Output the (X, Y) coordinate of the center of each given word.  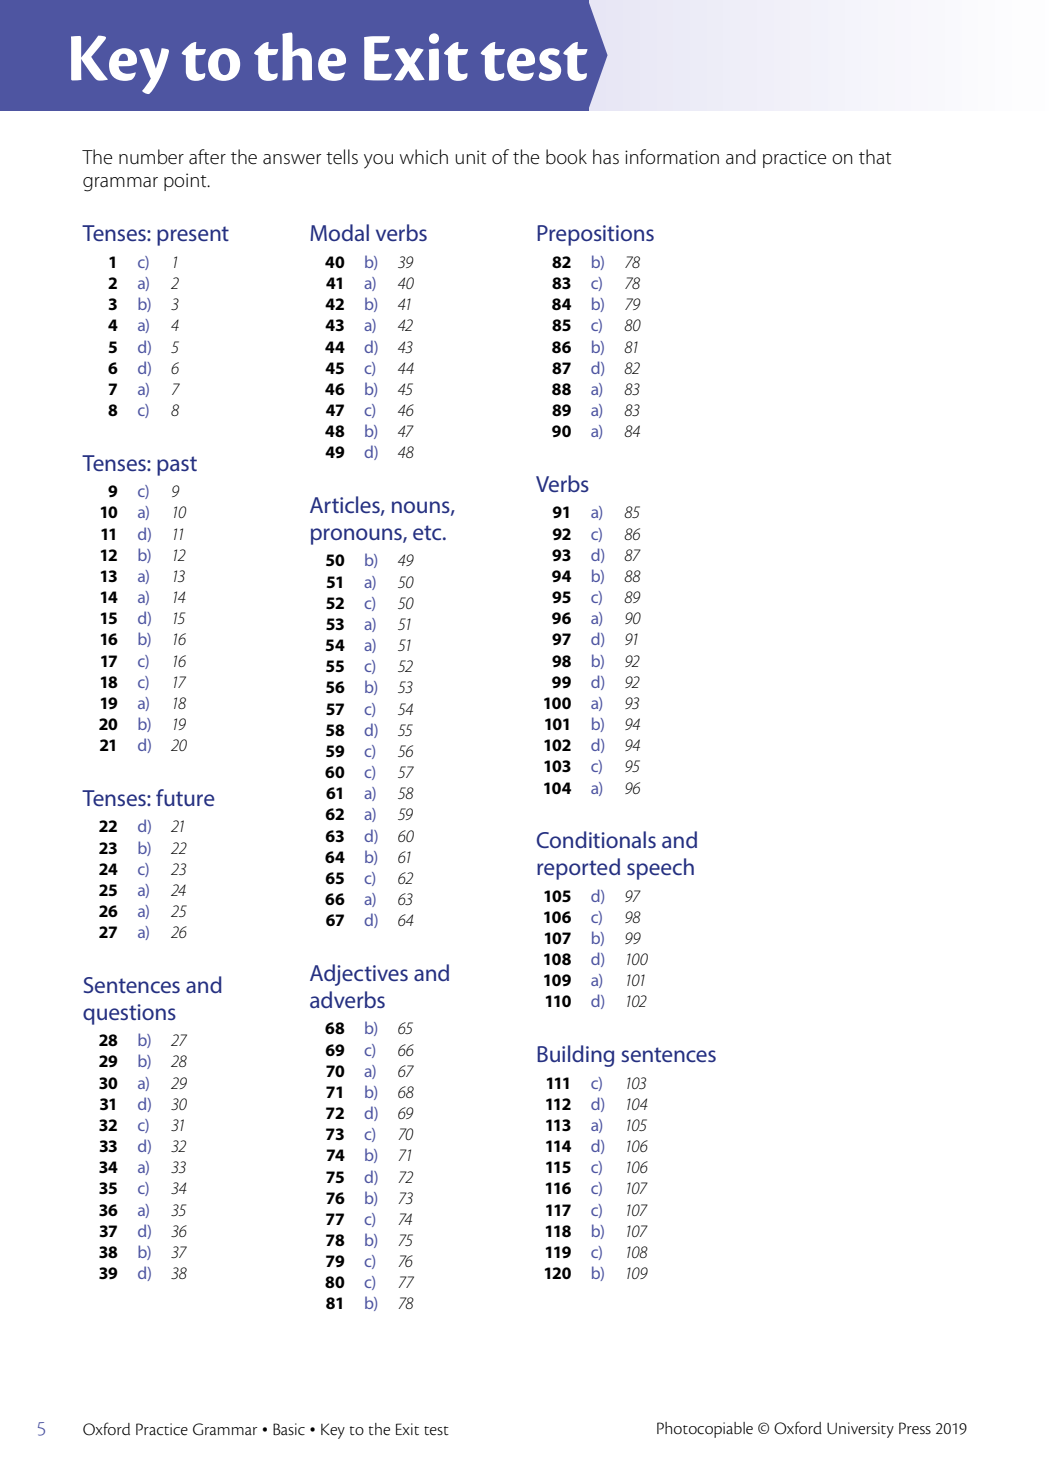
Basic (289, 1429)
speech (660, 869)
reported (578, 869)
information (672, 157)
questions (129, 1014)
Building (575, 1056)
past (177, 466)
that (875, 157)
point (186, 182)
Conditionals (596, 839)
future (185, 797)
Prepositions (595, 235)
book (566, 156)
